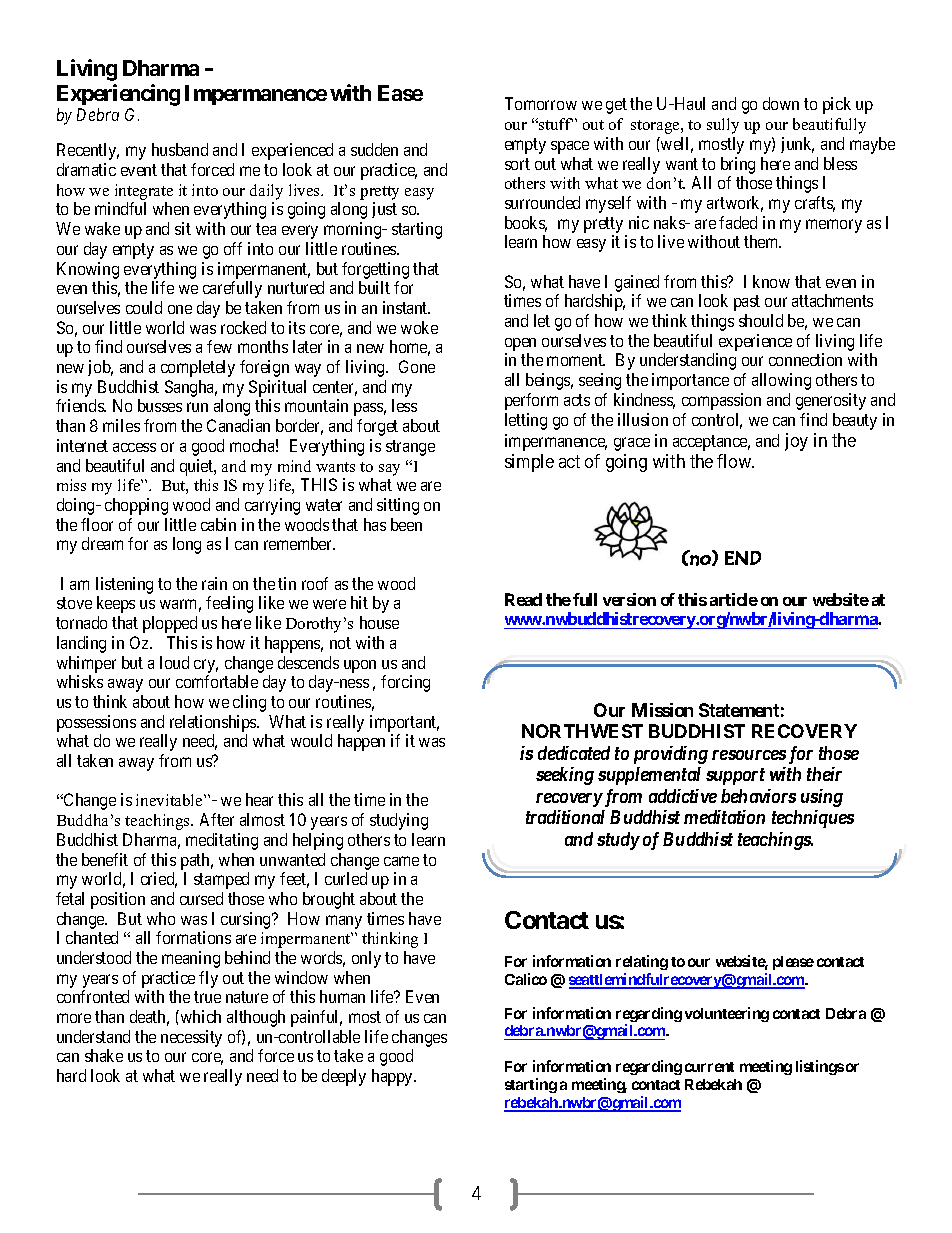 The width and height of the screenshot is (952, 1233). I want to click on article, so click(734, 599).
